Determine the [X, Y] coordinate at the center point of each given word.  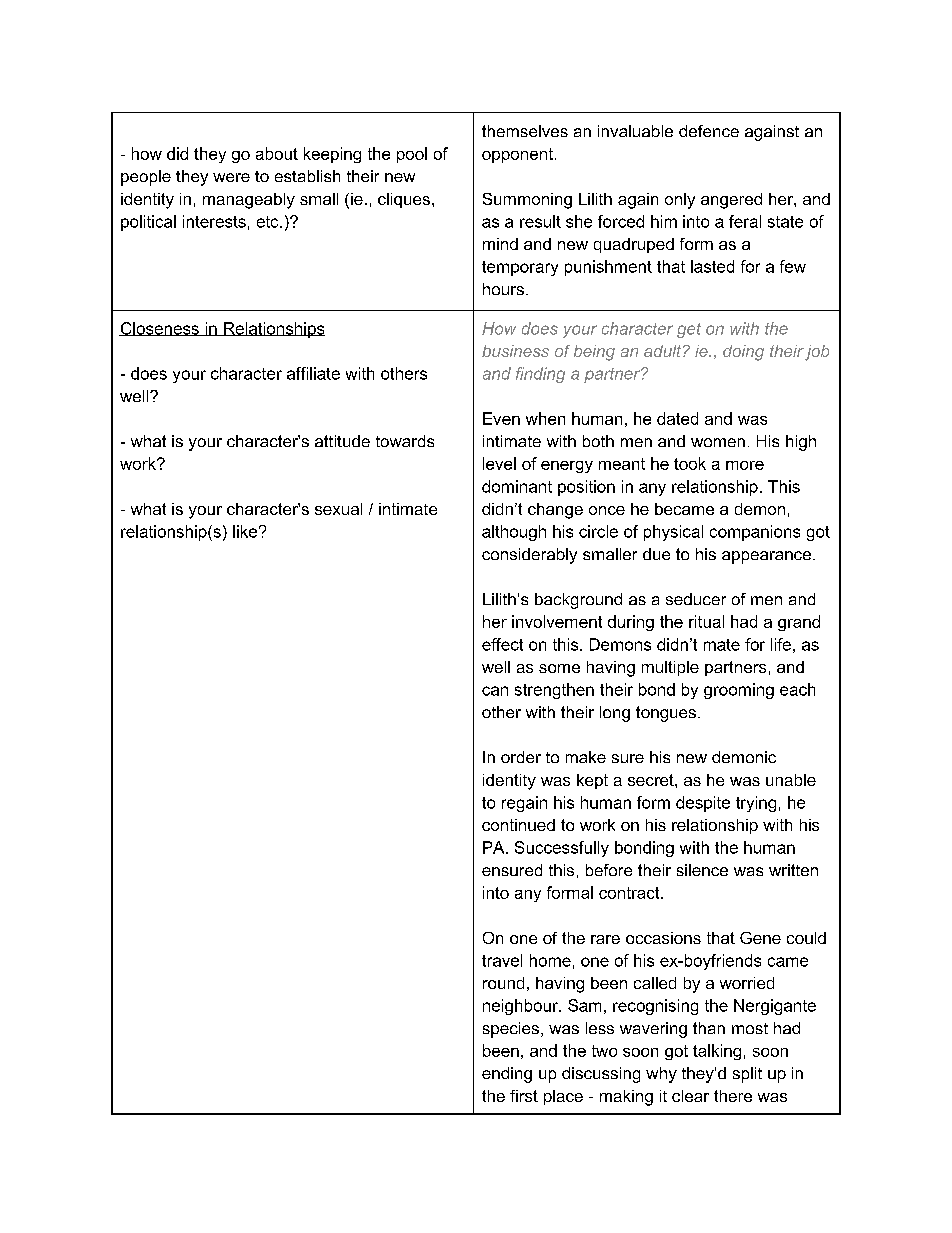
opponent [517, 155]
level [499, 463]
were [231, 177]
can [495, 691]
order [521, 757]
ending [507, 1075]
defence [709, 131]
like [245, 531]
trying [756, 804]
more [745, 465]
